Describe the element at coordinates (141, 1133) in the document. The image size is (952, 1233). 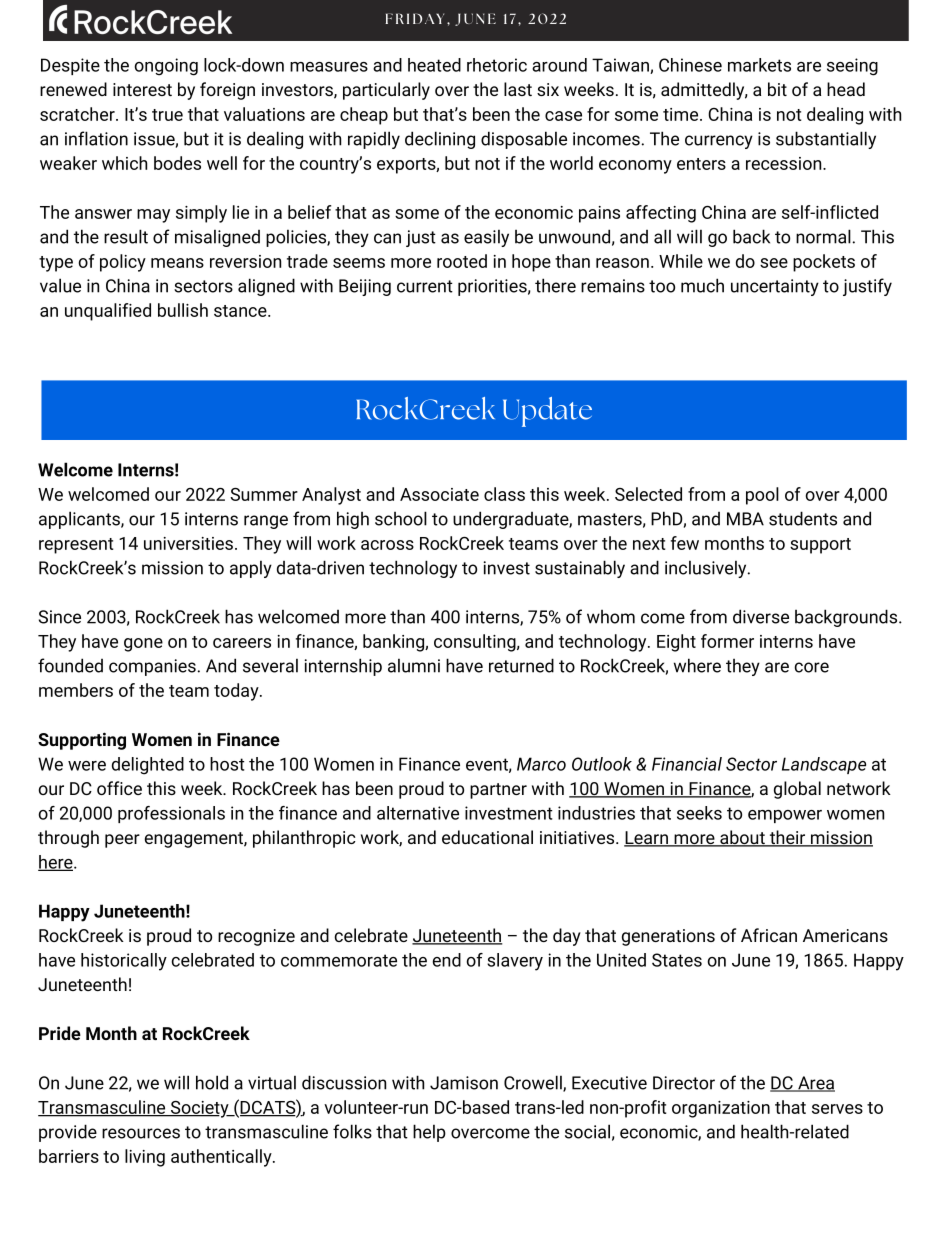
I see `resources` at that location.
